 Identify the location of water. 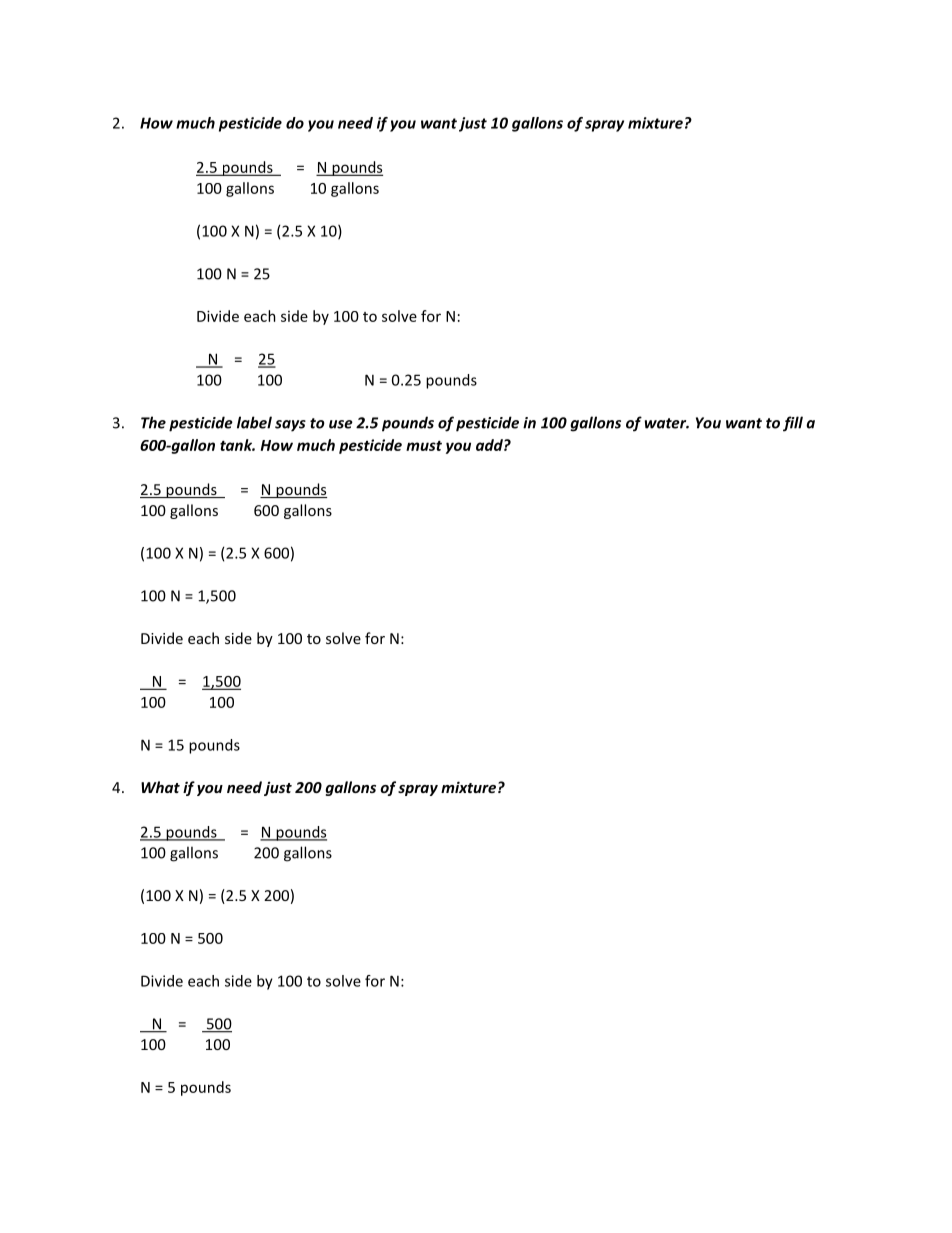
(667, 423).
